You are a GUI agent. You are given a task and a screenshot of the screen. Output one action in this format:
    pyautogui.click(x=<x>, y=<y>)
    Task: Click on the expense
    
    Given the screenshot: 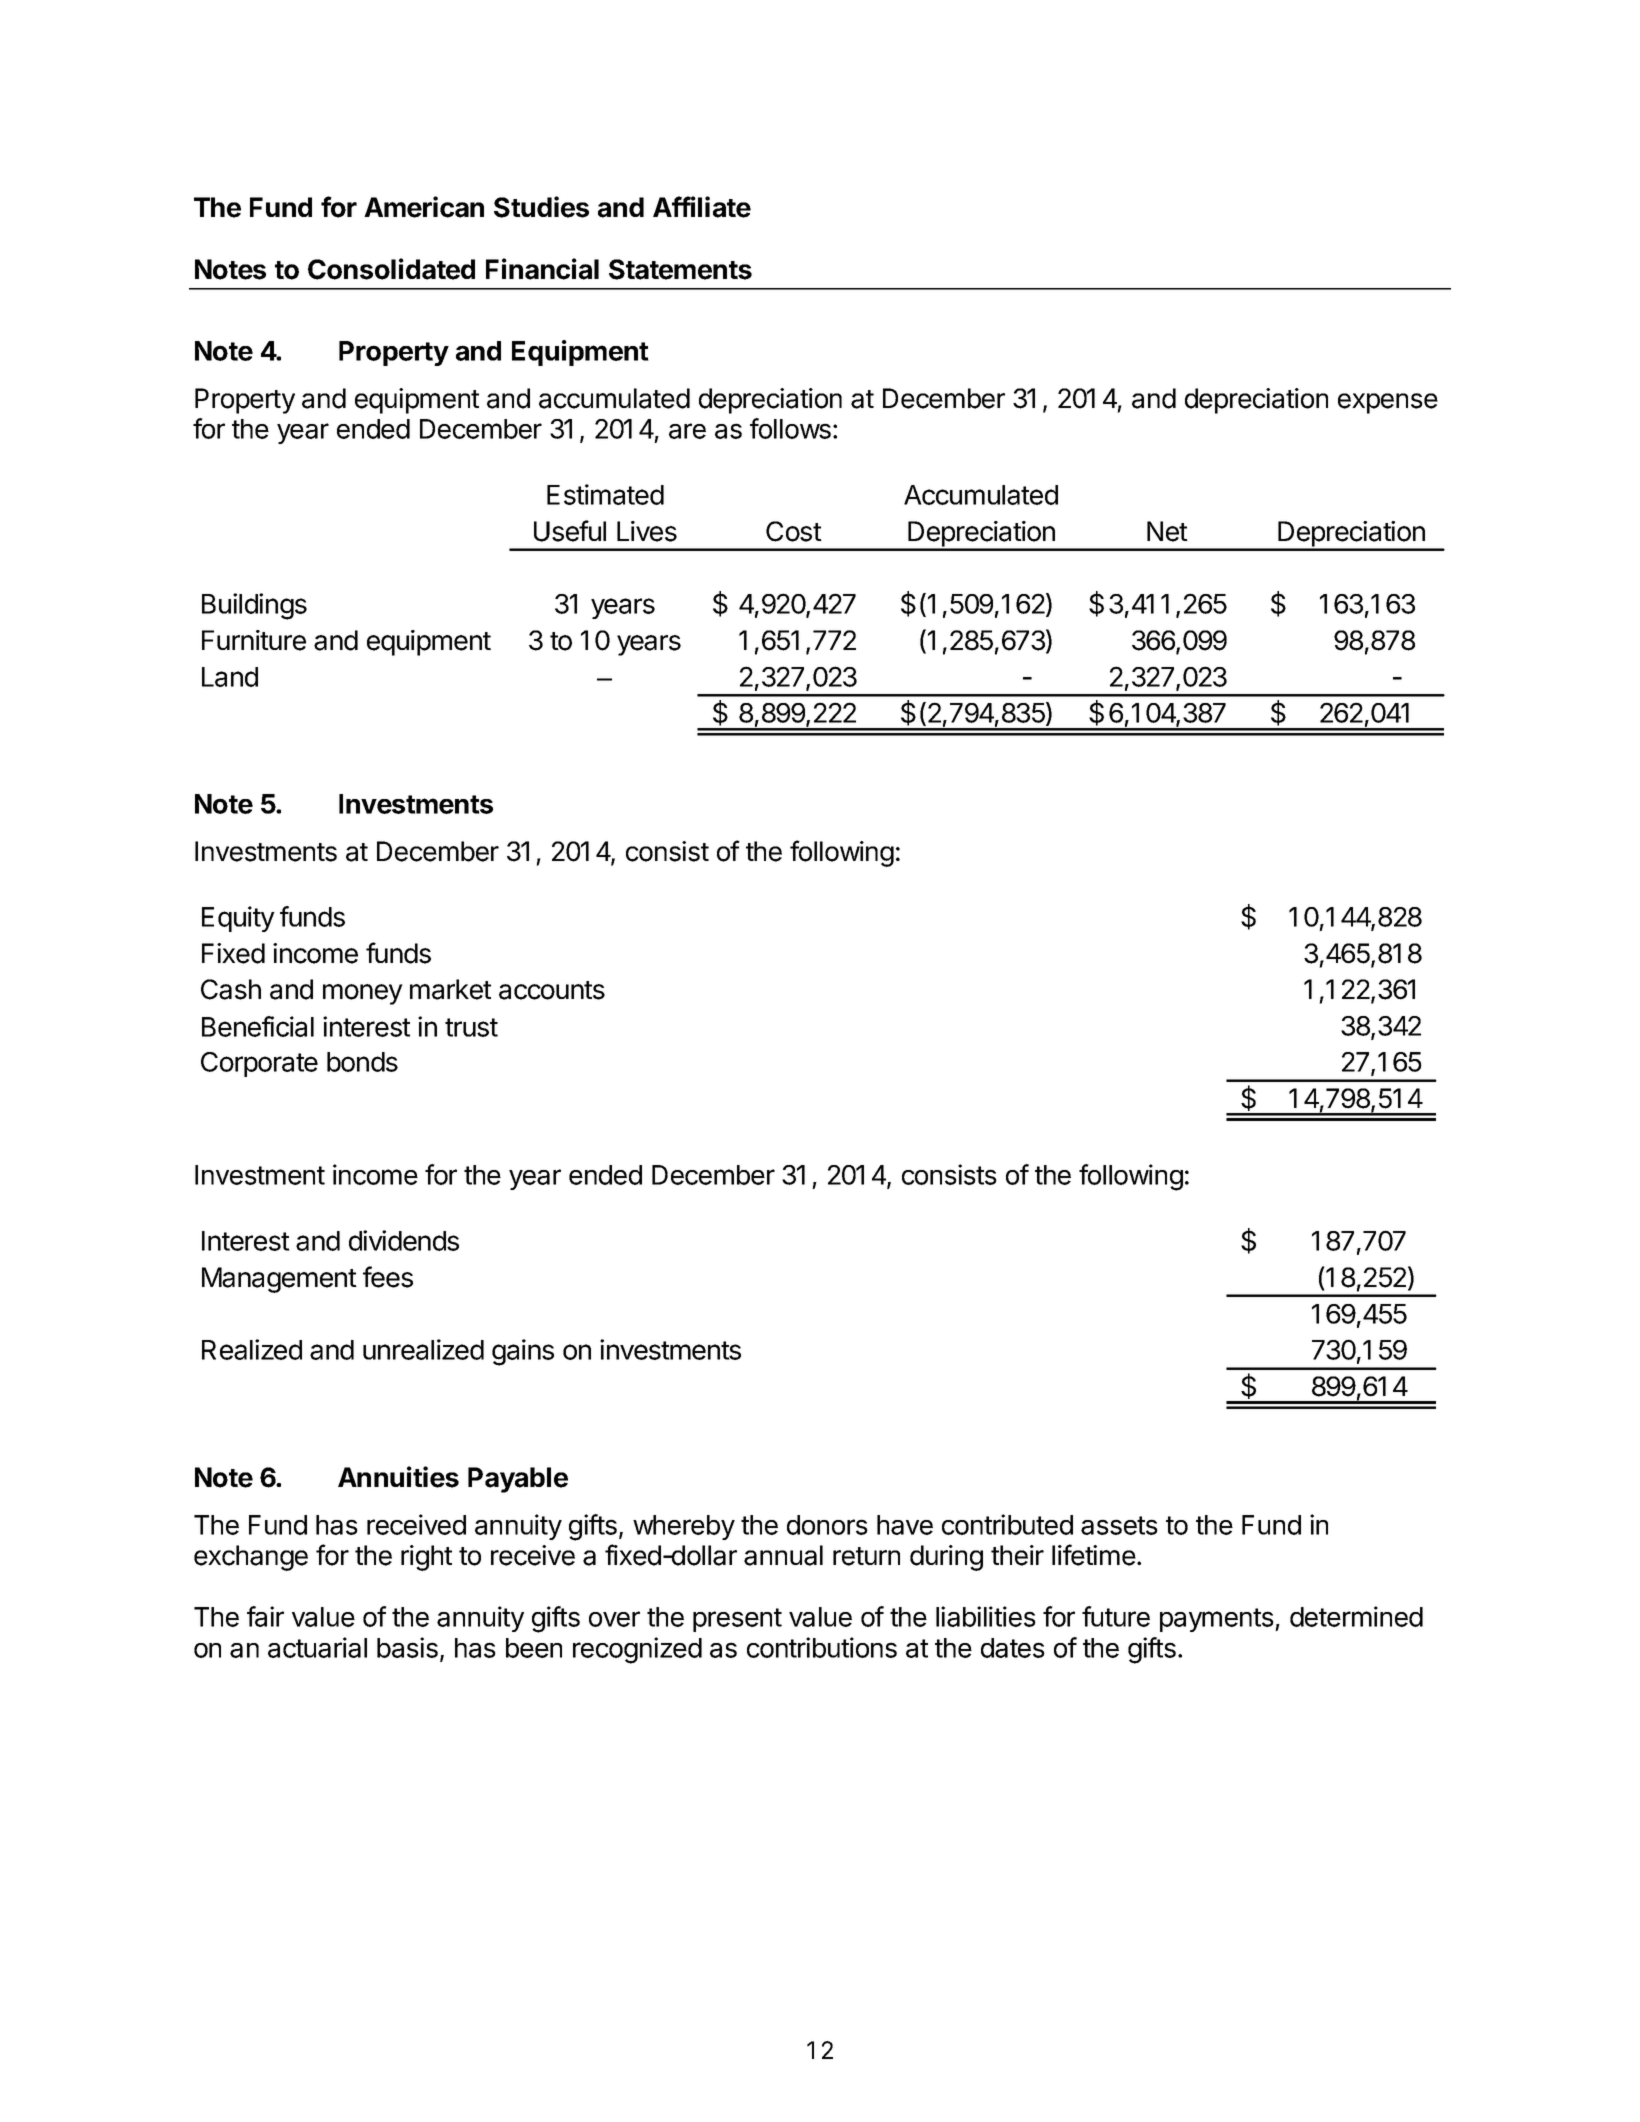 What is the action you would take?
    pyautogui.click(x=1388, y=403)
